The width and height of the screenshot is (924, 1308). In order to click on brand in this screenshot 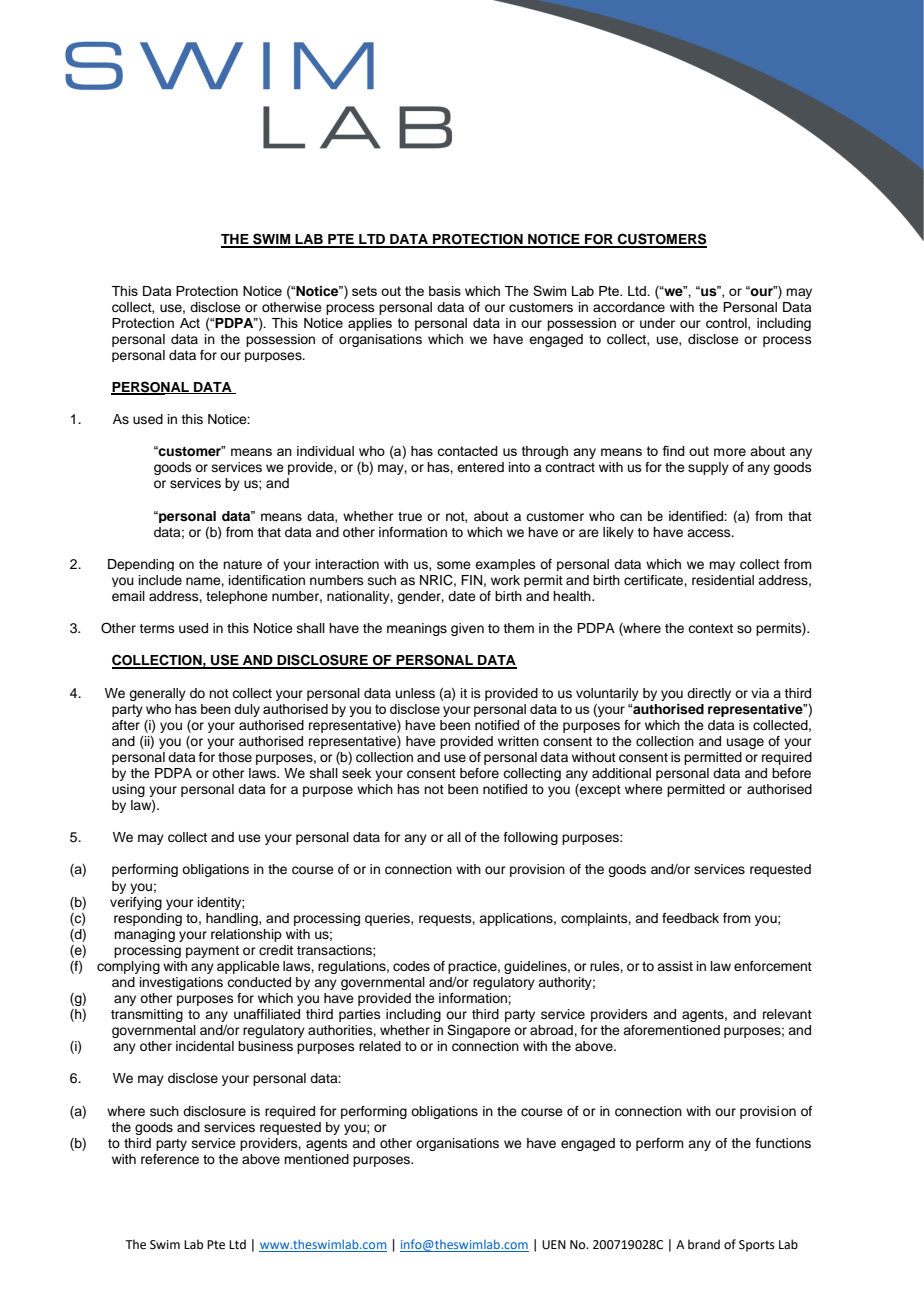, I will do `click(704, 1244)`.
